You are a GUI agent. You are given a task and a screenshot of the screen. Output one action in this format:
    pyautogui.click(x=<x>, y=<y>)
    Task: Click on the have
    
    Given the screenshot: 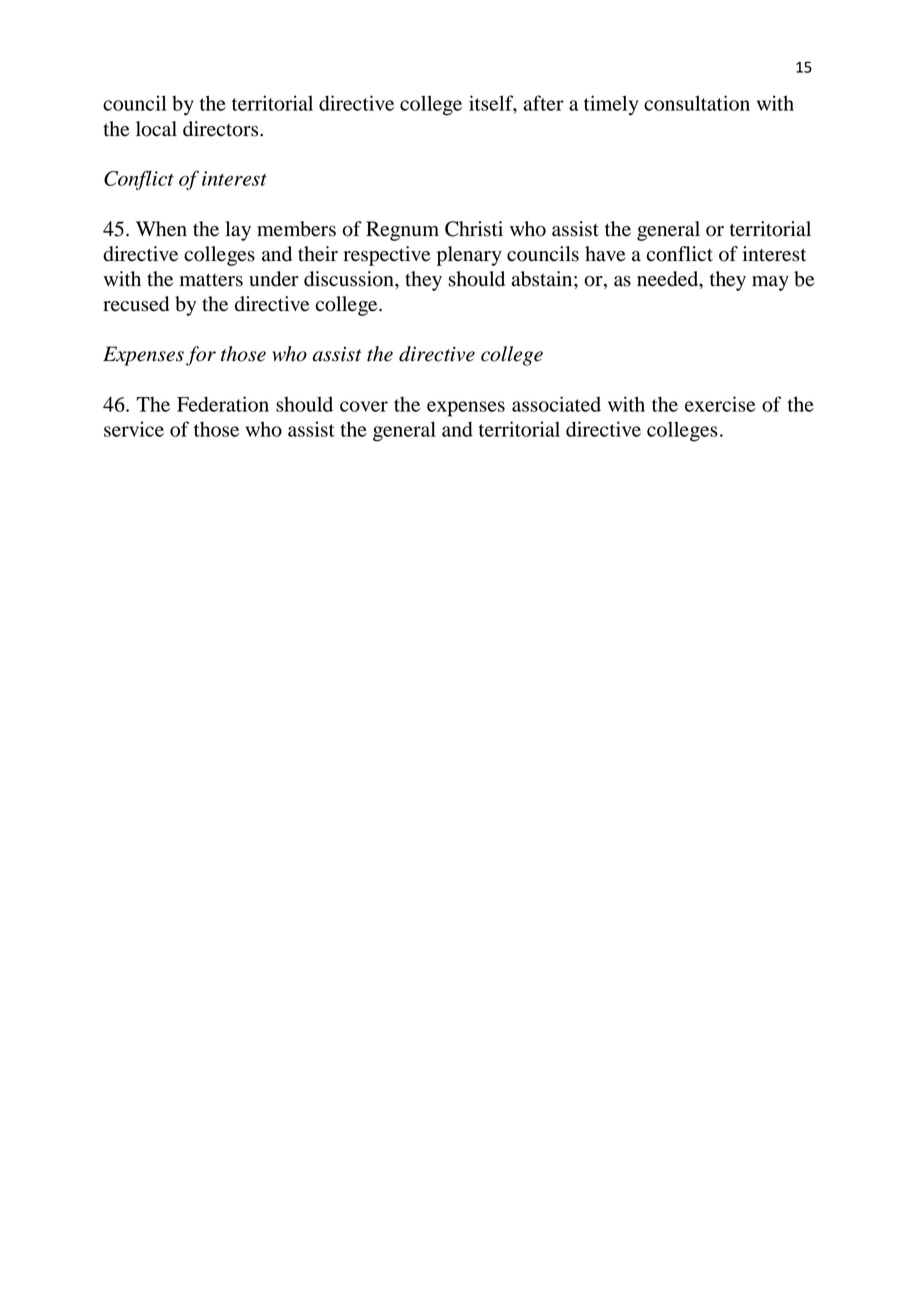 What is the action you would take?
    pyautogui.click(x=605, y=254)
